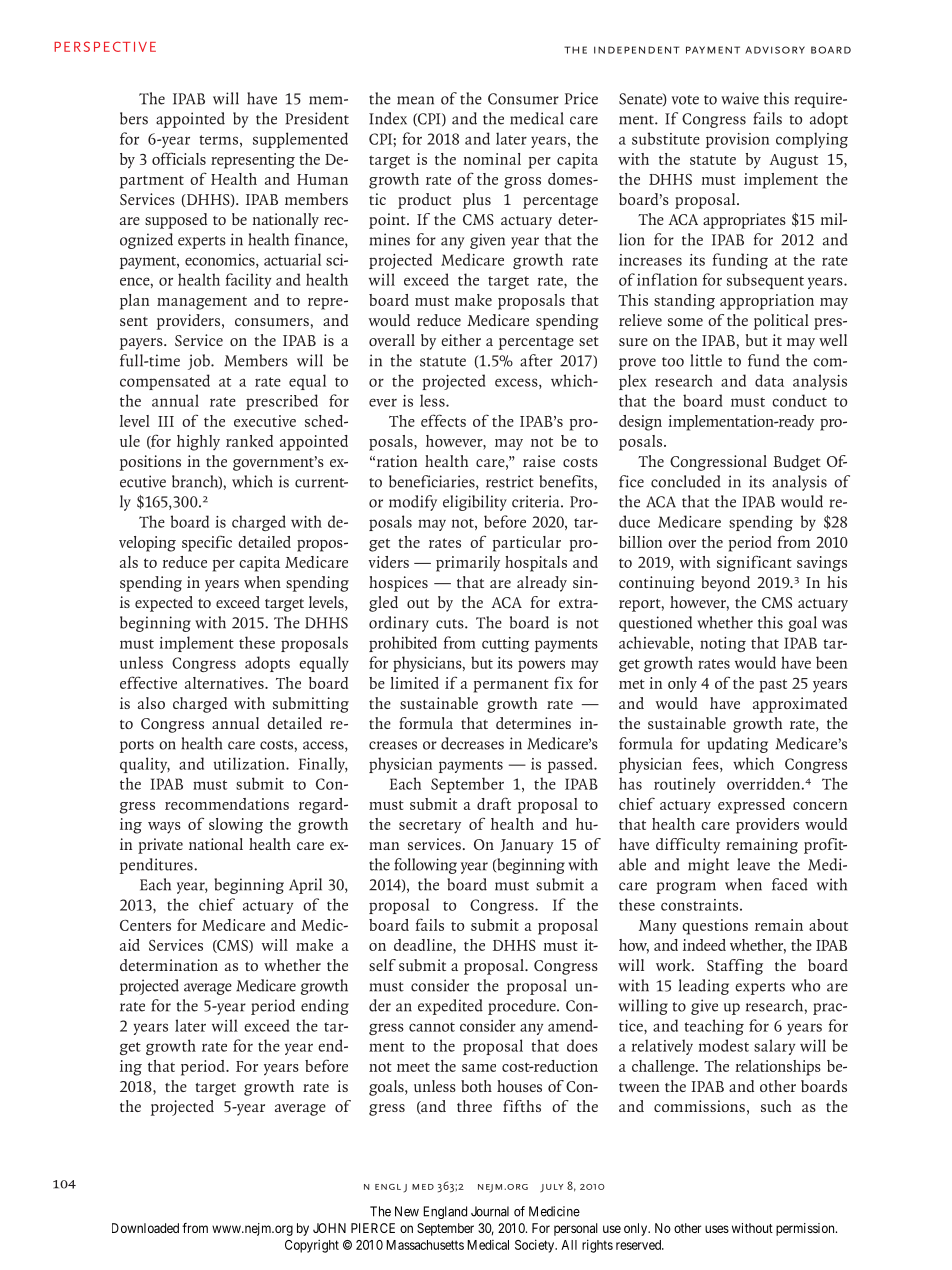 This page has height=1270, width=952. Describe the element at coordinates (767, 302) in the page. I see `appropriation` at that location.
